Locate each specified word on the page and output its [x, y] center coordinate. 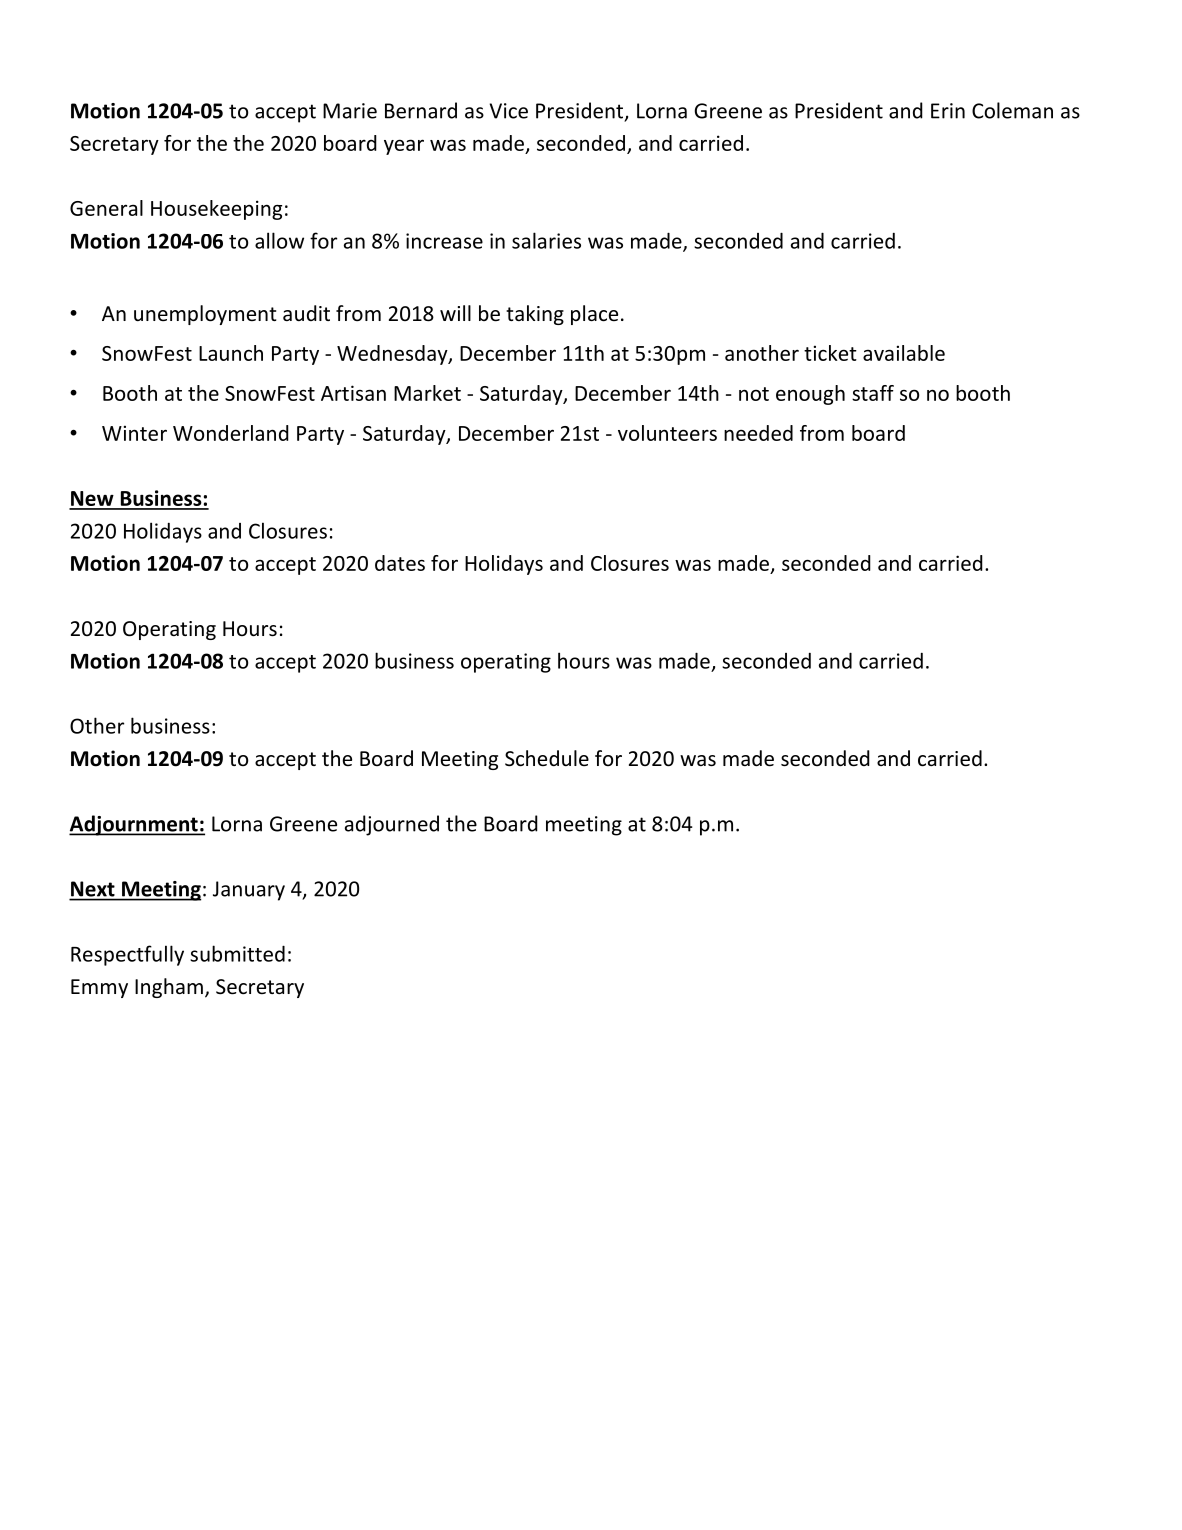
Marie [350, 111]
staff [873, 393]
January [249, 891]
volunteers [667, 433]
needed [758, 433]
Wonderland [231, 433]
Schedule [547, 758]
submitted [237, 953]
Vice [509, 111]
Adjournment [134, 825]
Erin [948, 111]
